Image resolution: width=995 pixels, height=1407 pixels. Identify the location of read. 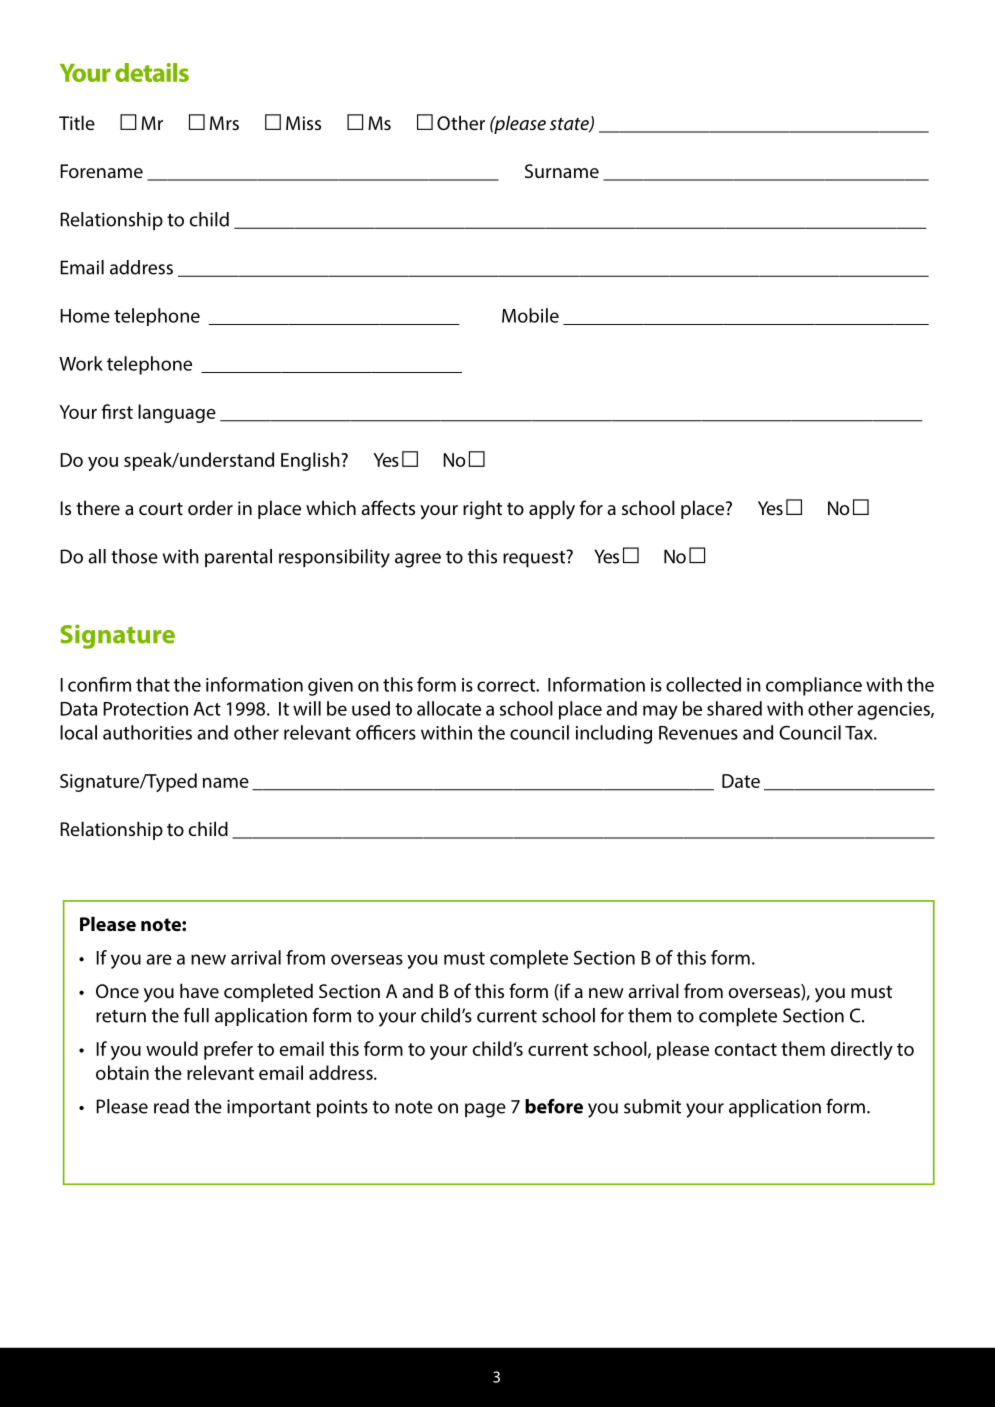
(171, 1106).
